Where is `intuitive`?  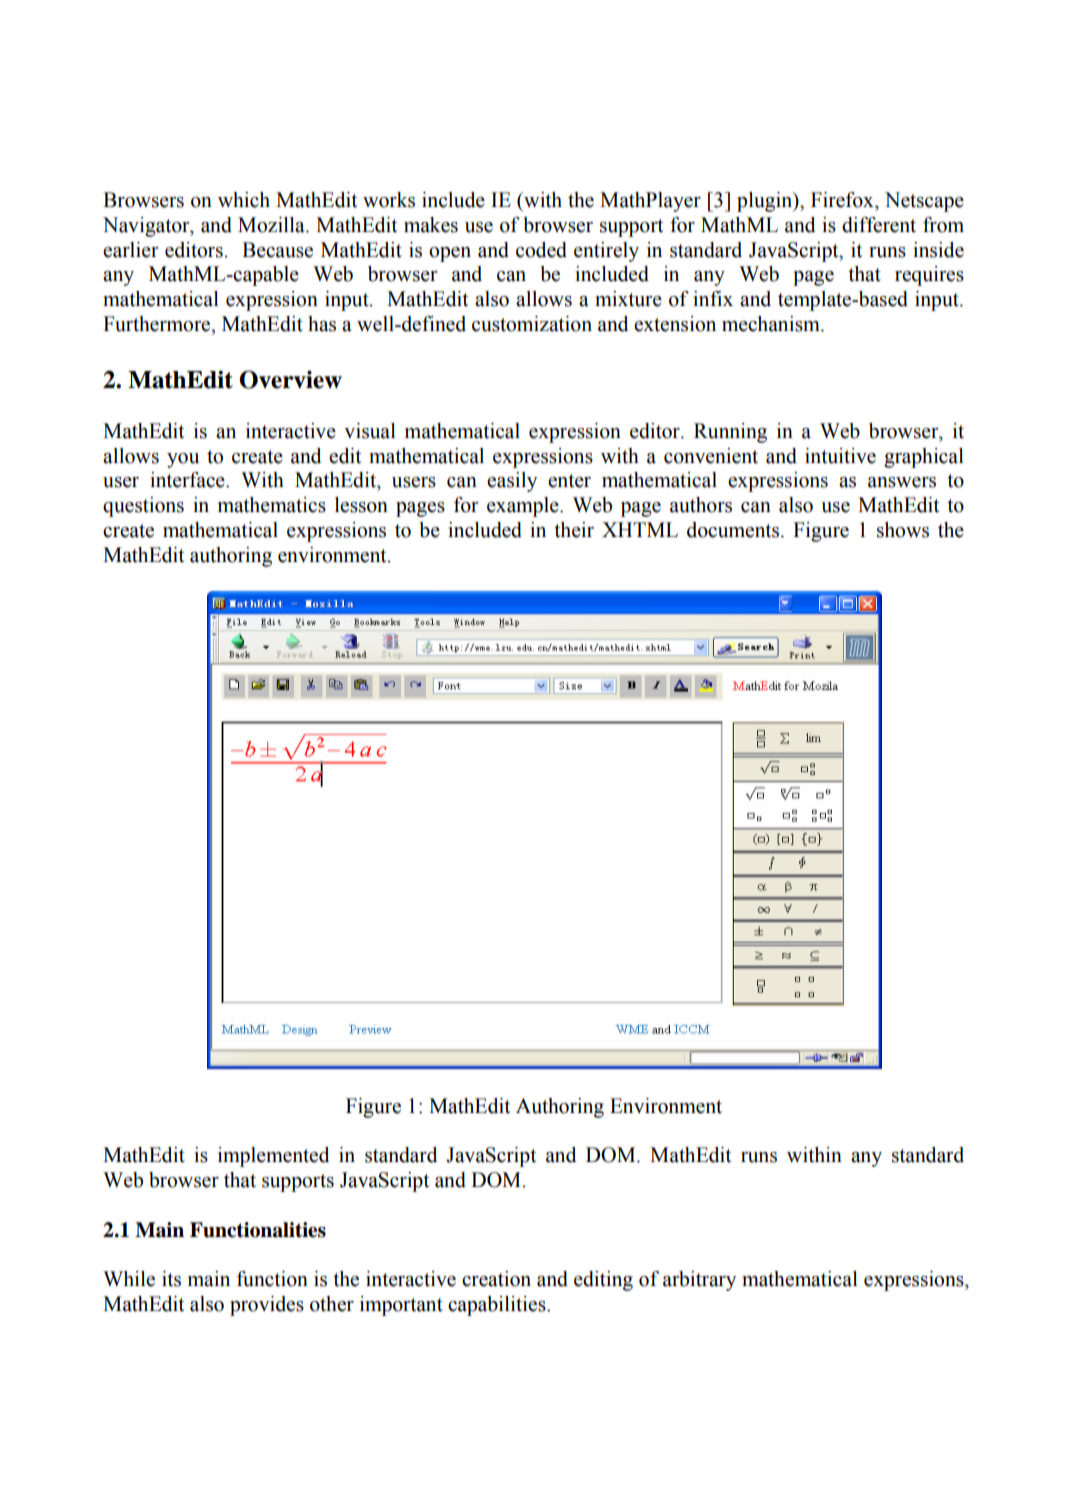
intuitive is located at coordinates (840, 456).
